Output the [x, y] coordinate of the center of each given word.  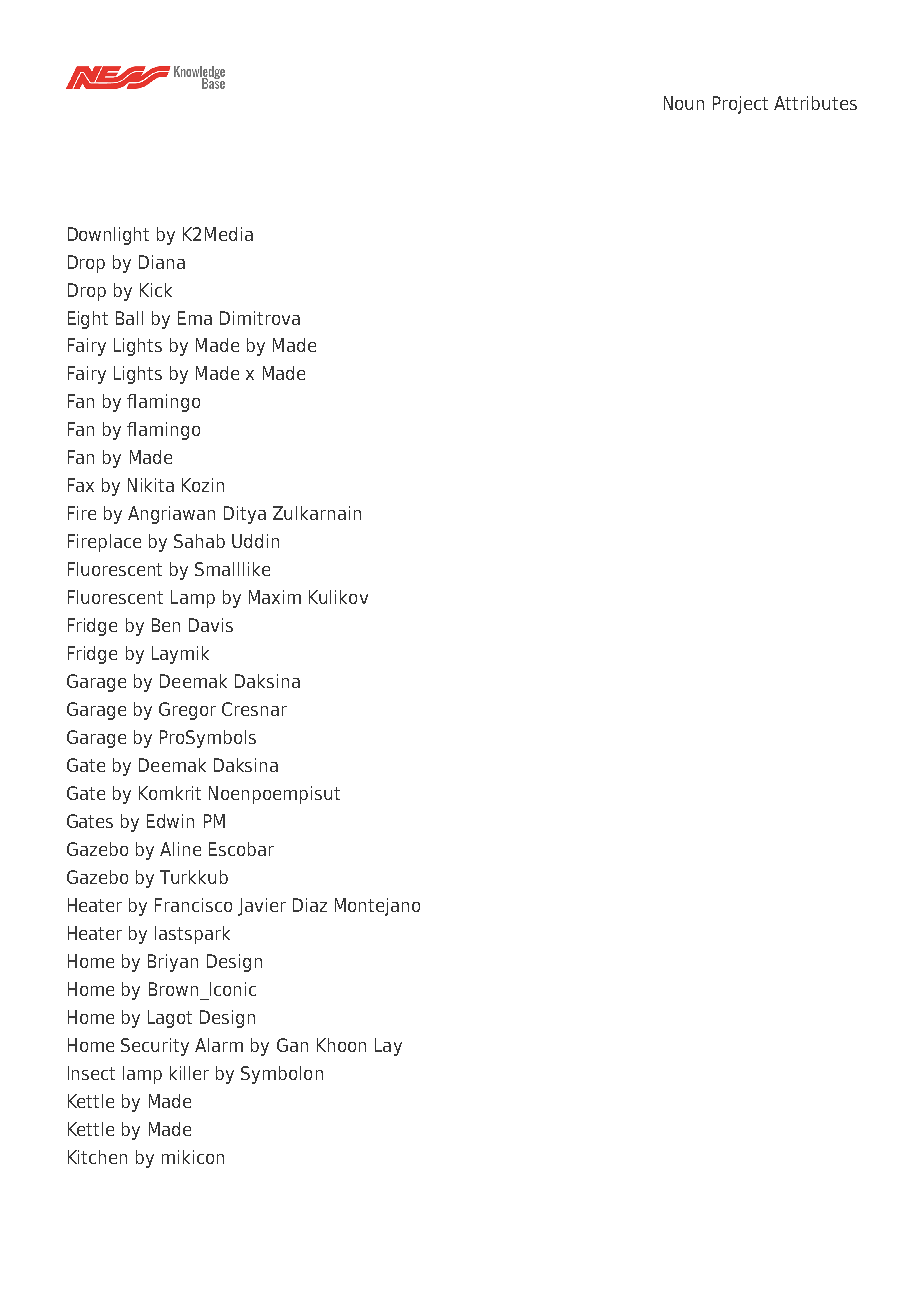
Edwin [170, 821]
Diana [162, 262]
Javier [262, 907]
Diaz [310, 905]
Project [740, 105]
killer [189, 1073]
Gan [292, 1045]
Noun [684, 103]
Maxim [275, 597]
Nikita [151, 485]
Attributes [815, 103]
